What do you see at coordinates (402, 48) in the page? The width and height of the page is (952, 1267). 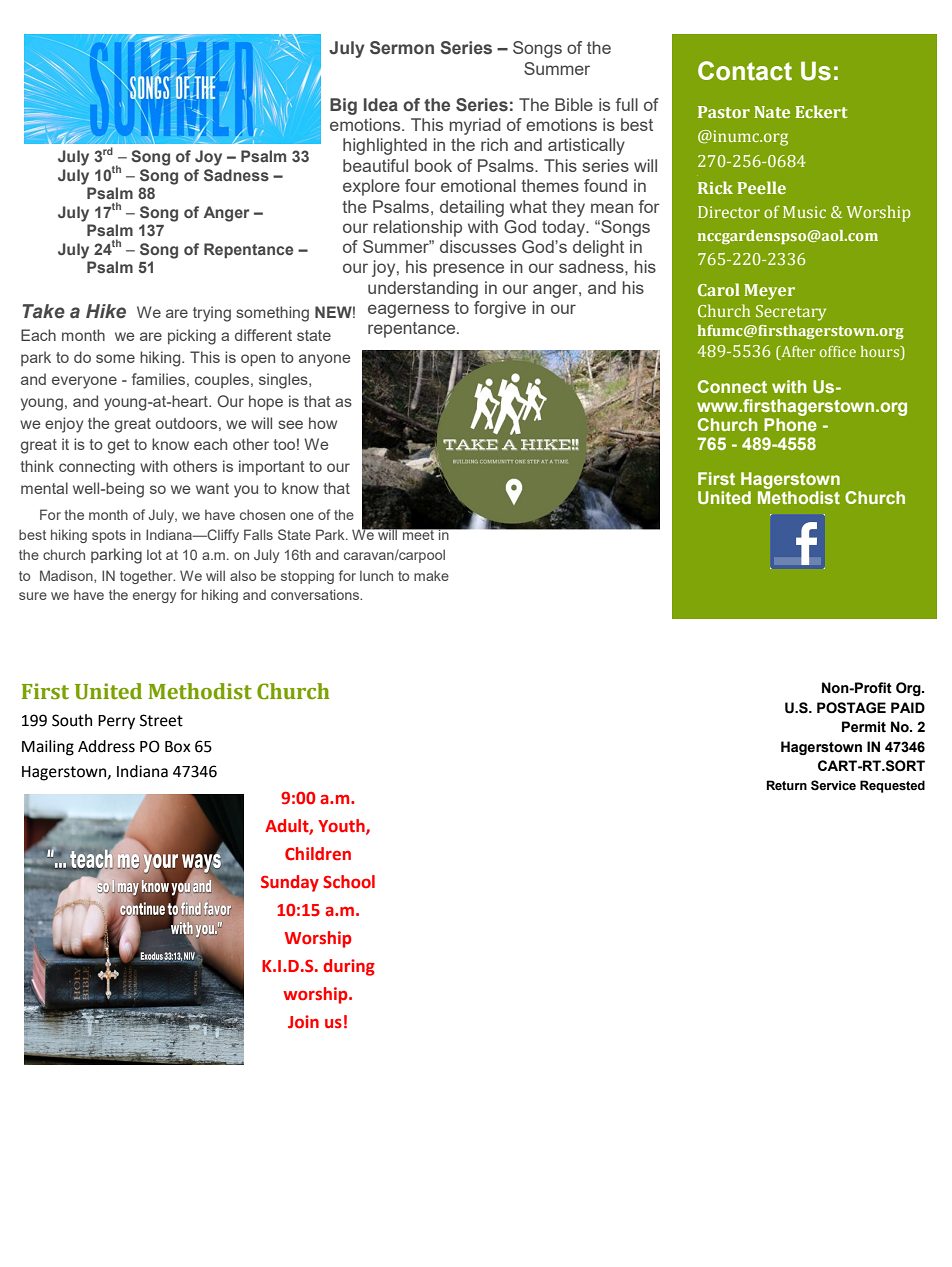 I see `Sermon` at bounding box center [402, 48].
